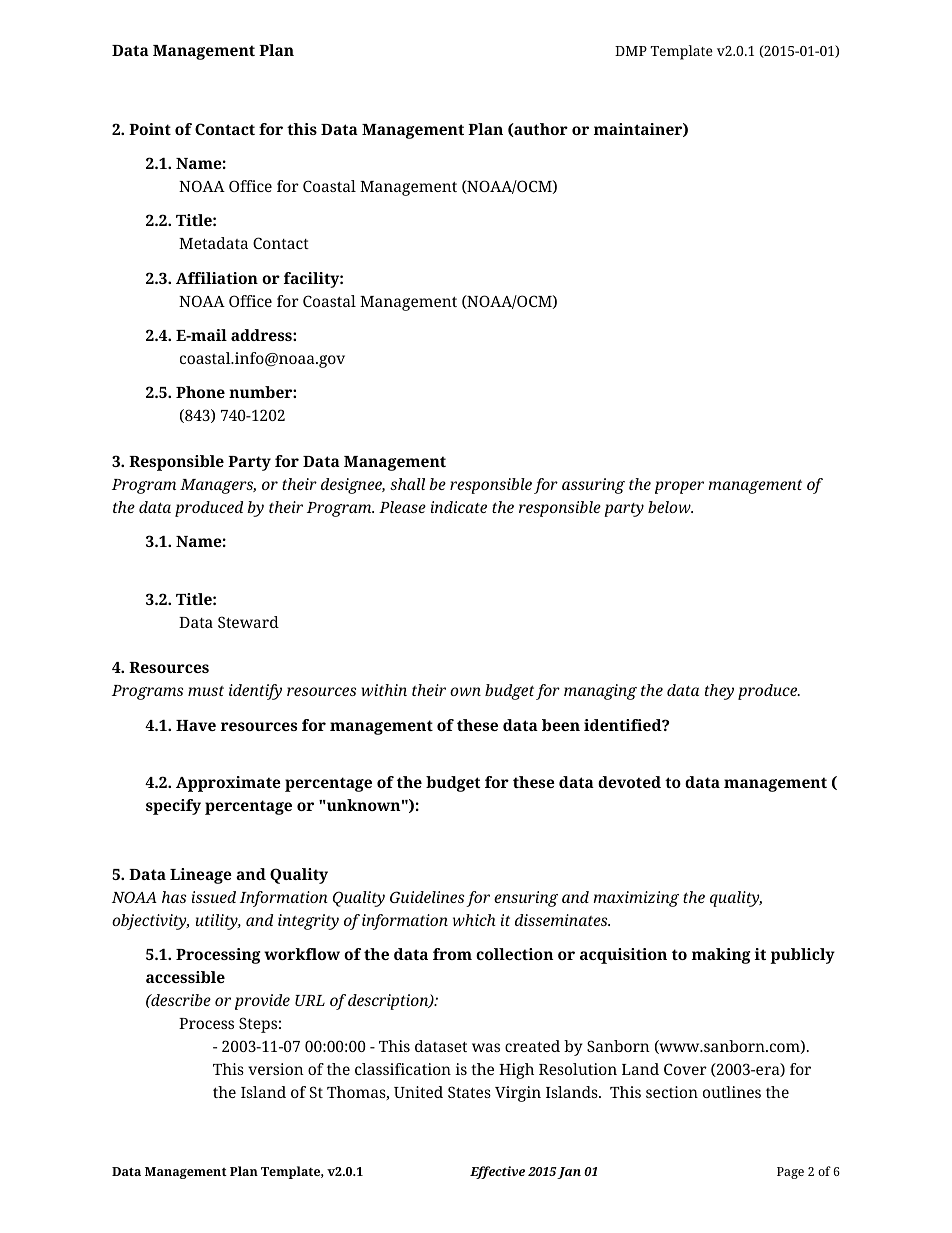  What do you see at coordinates (150, 129) in the screenshot?
I see `Point` at bounding box center [150, 129].
